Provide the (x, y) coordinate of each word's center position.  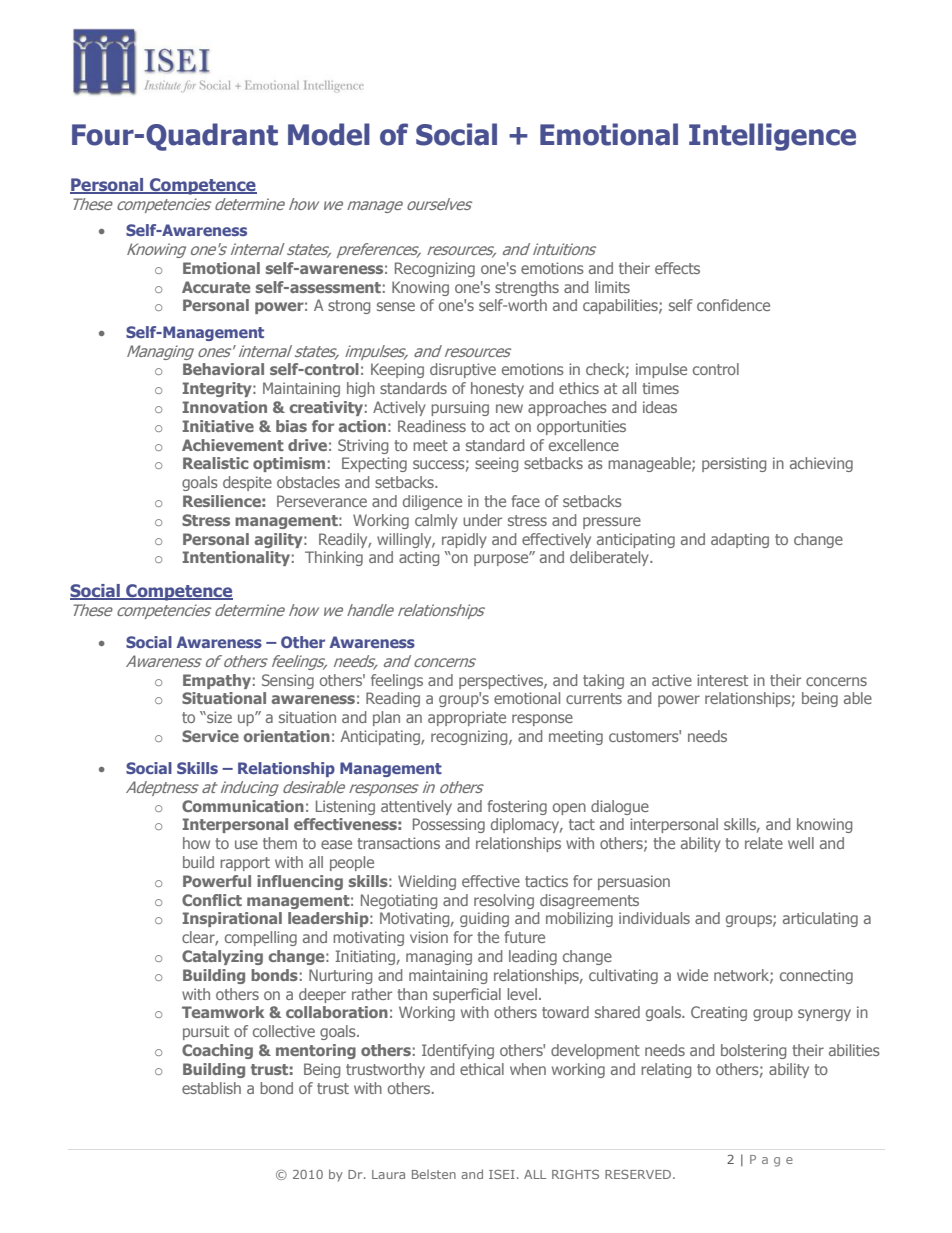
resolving (504, 901)
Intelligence (772, 137)
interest (722, 680)
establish (211, 1088)
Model (329, 134)
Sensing (288, 681)
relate (764, 843)
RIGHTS (575, 1174)
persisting (734, 464)
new (509, 408)
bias (291, 426)
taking (603, 681)
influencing (300, 882)
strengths (527, 288)
